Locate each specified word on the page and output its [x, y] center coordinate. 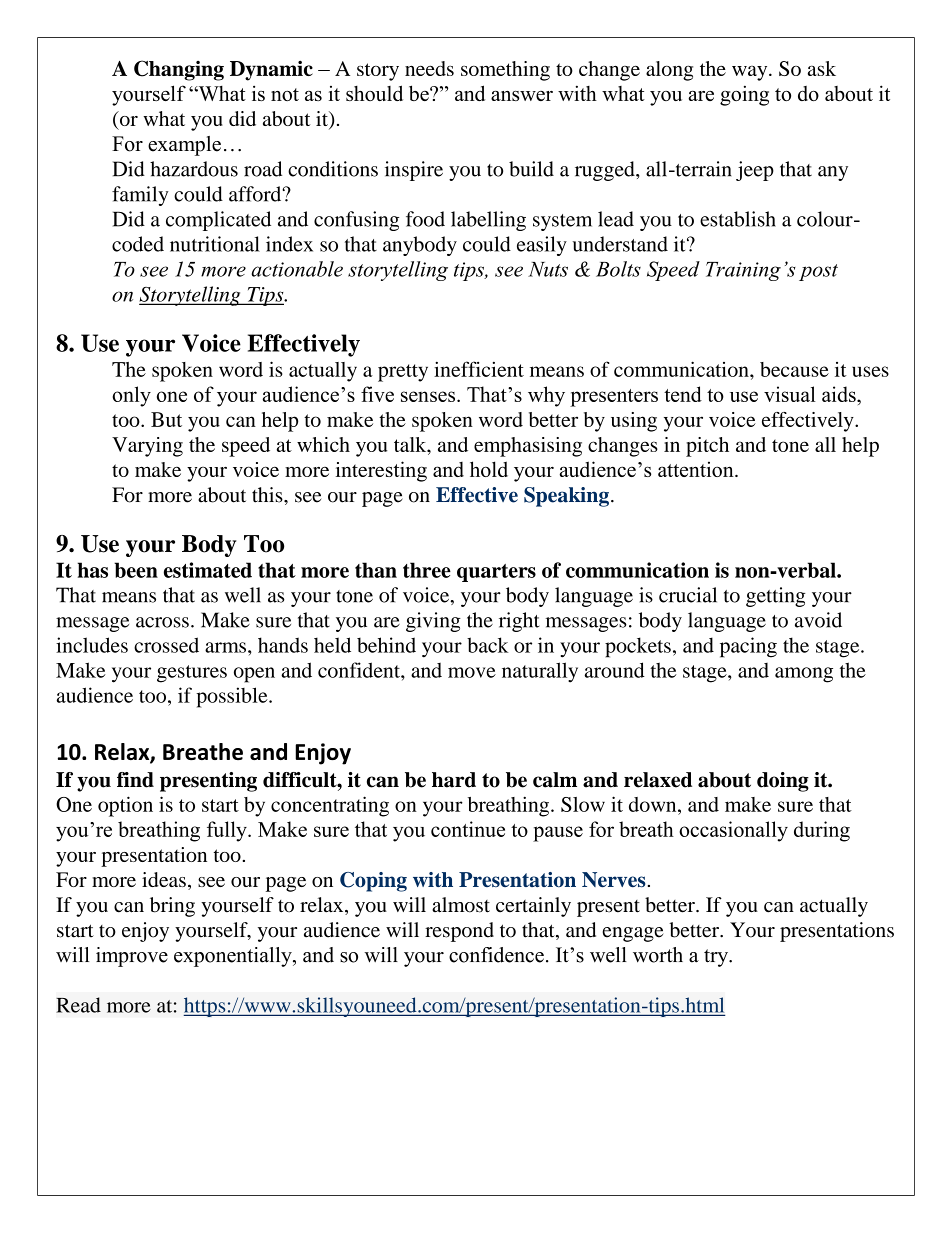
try [717, 958]
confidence [496, 955]
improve [132, 957]
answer [522, 96]
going [744, 95]
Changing [179, 70]
